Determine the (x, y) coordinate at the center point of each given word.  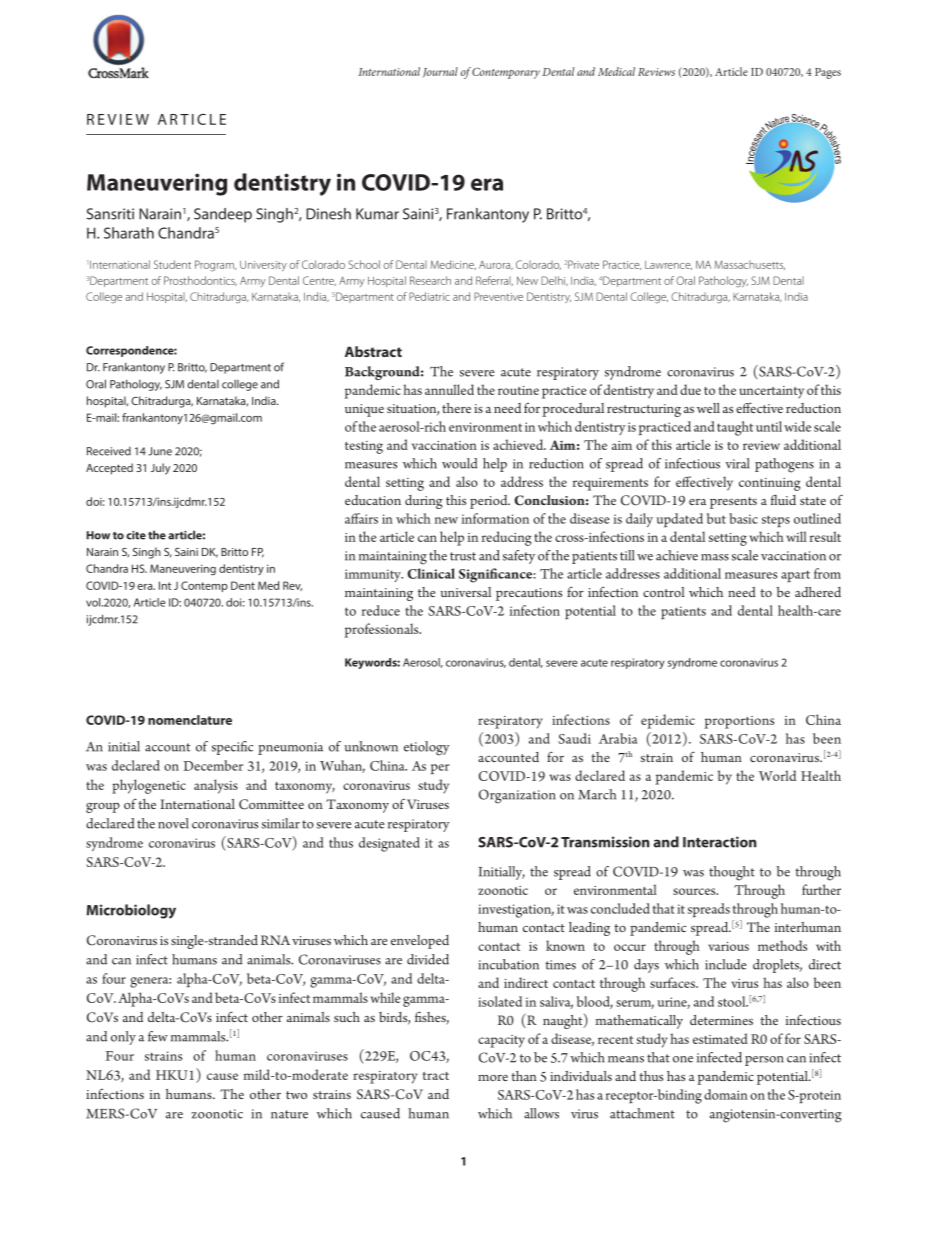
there (456, 408)
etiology (427, 748)
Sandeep (223, 215)
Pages (828, 73)
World (777, 775)
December (213, 765)
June (160, 451)
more (493, 1078)
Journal (440, 72)
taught (735, 428)
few (158, 1036)
